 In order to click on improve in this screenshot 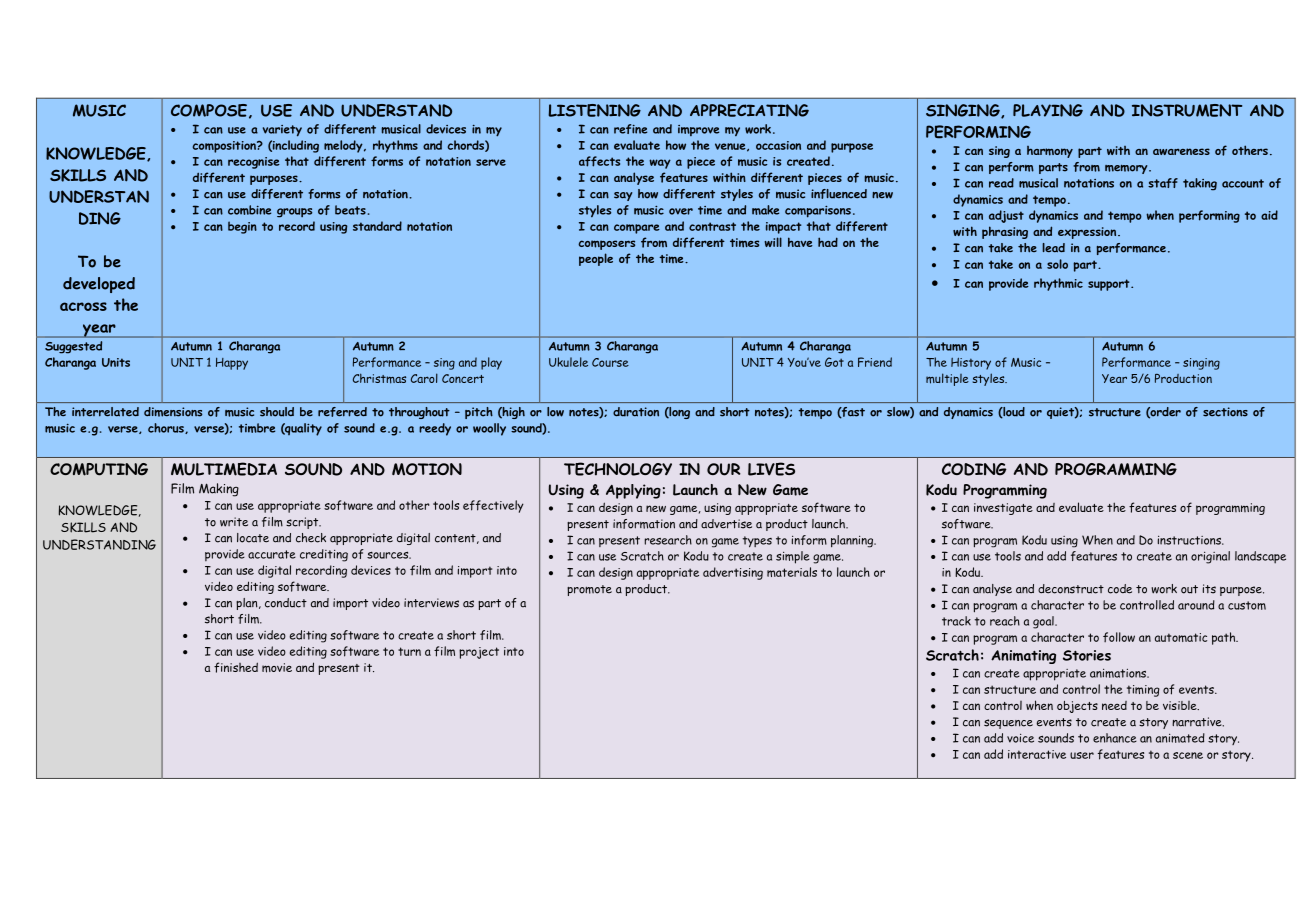, I will do `click(698, 130)`.
